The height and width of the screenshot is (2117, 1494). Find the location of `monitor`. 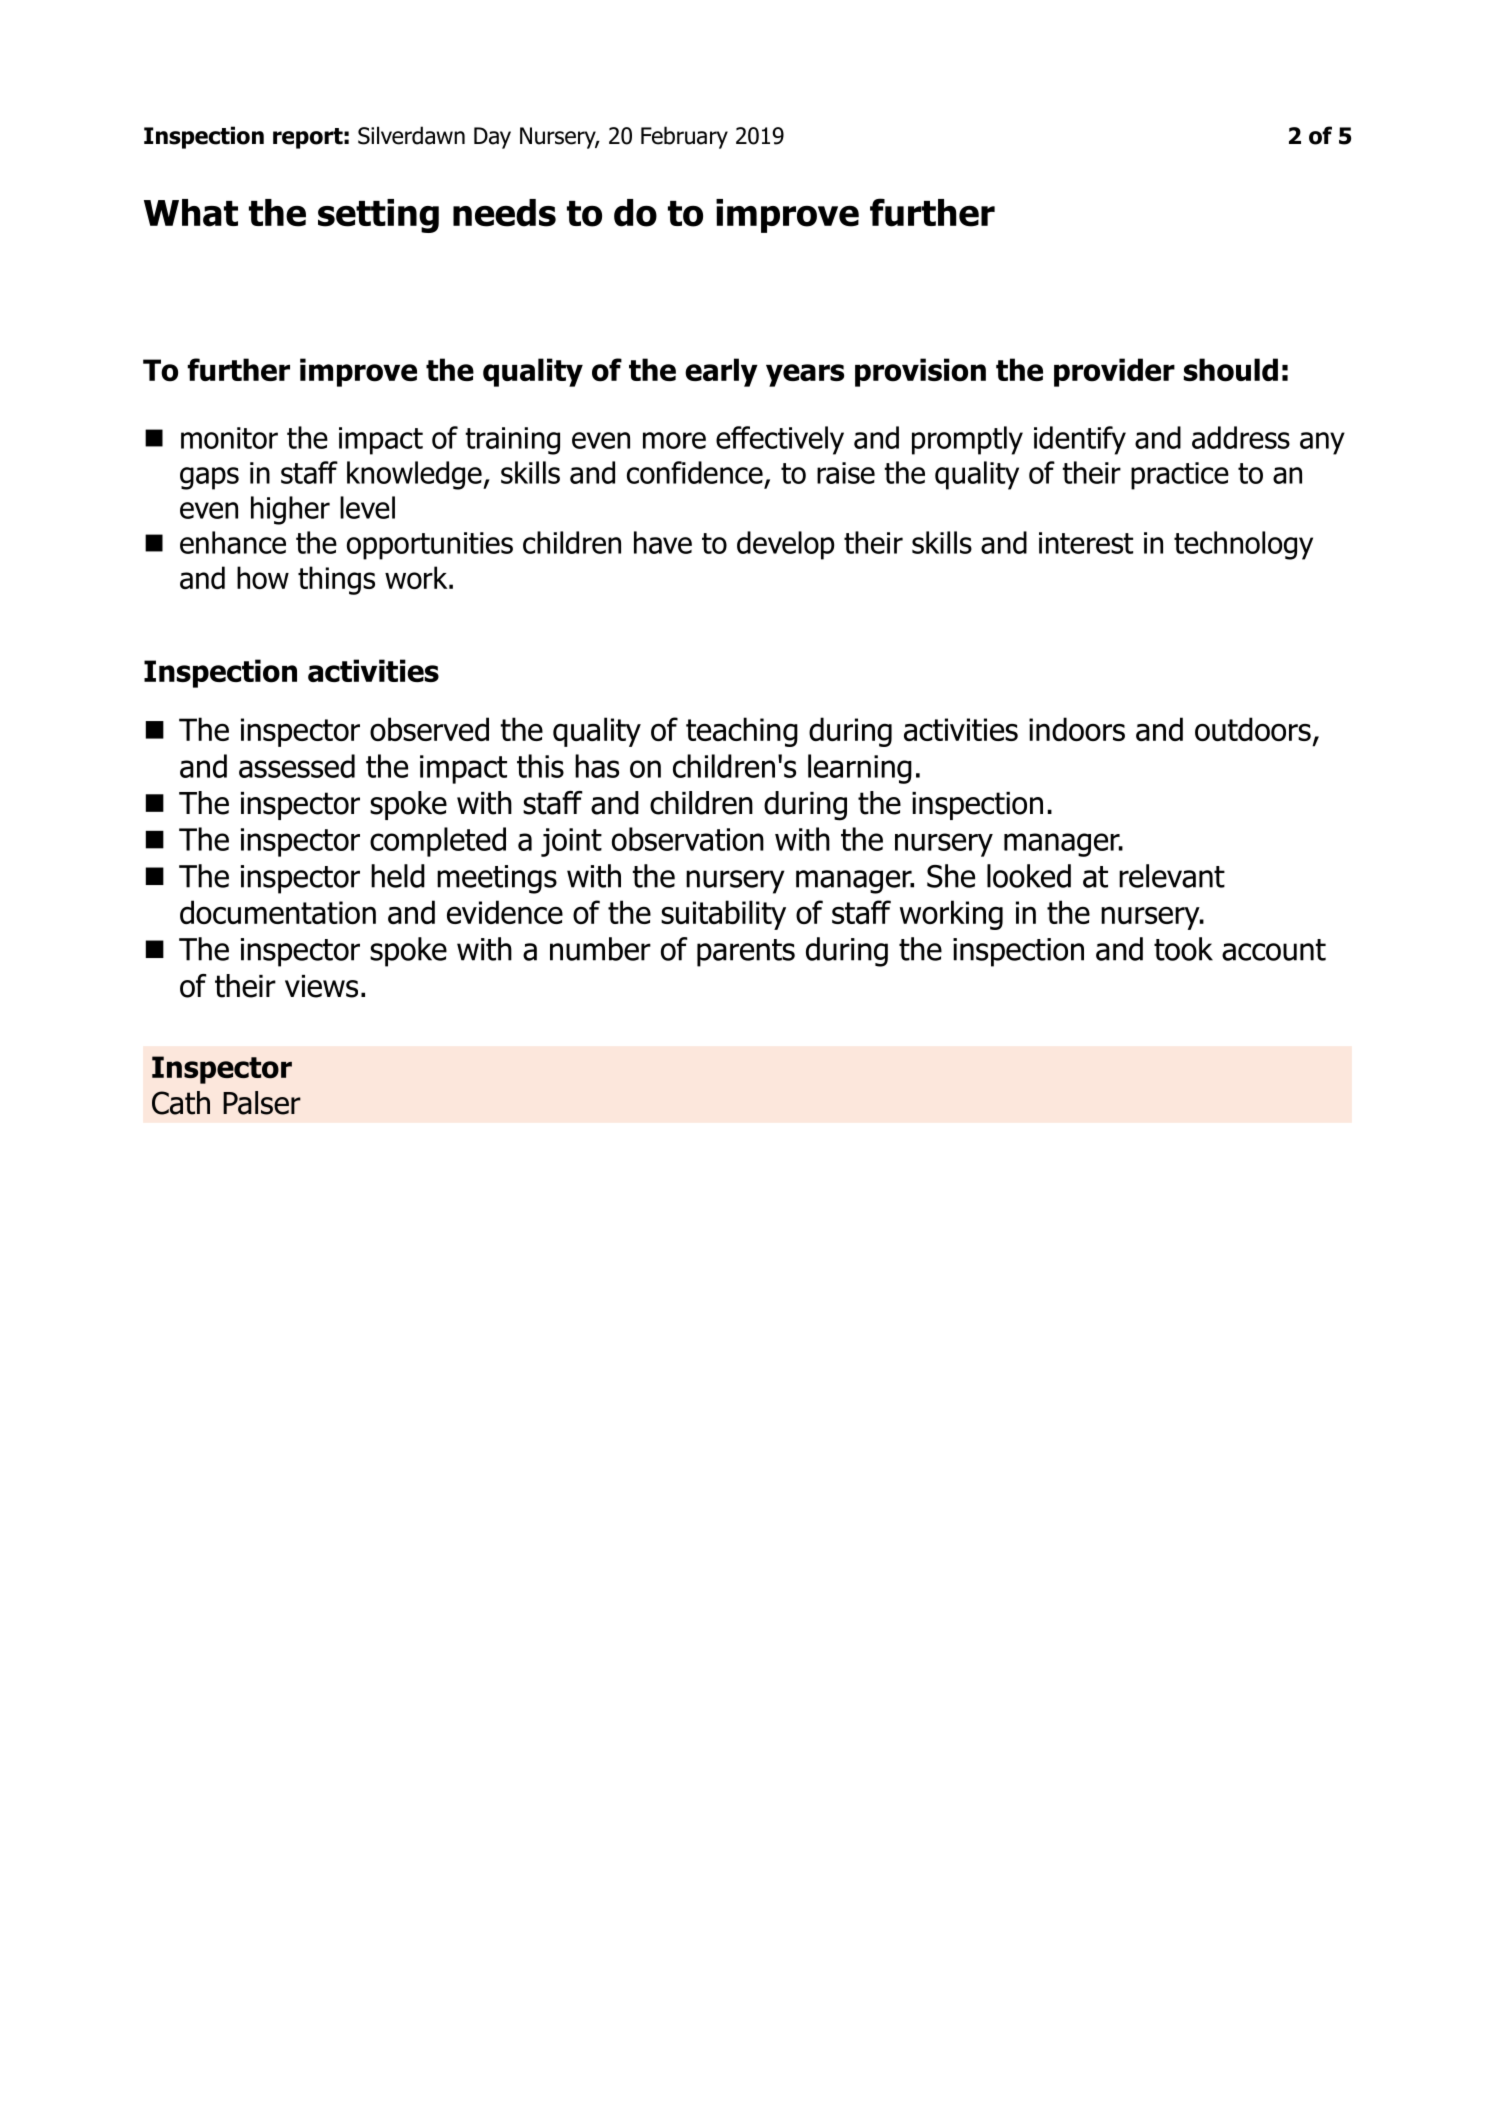

monitor is located at coordinates (229, 438).
